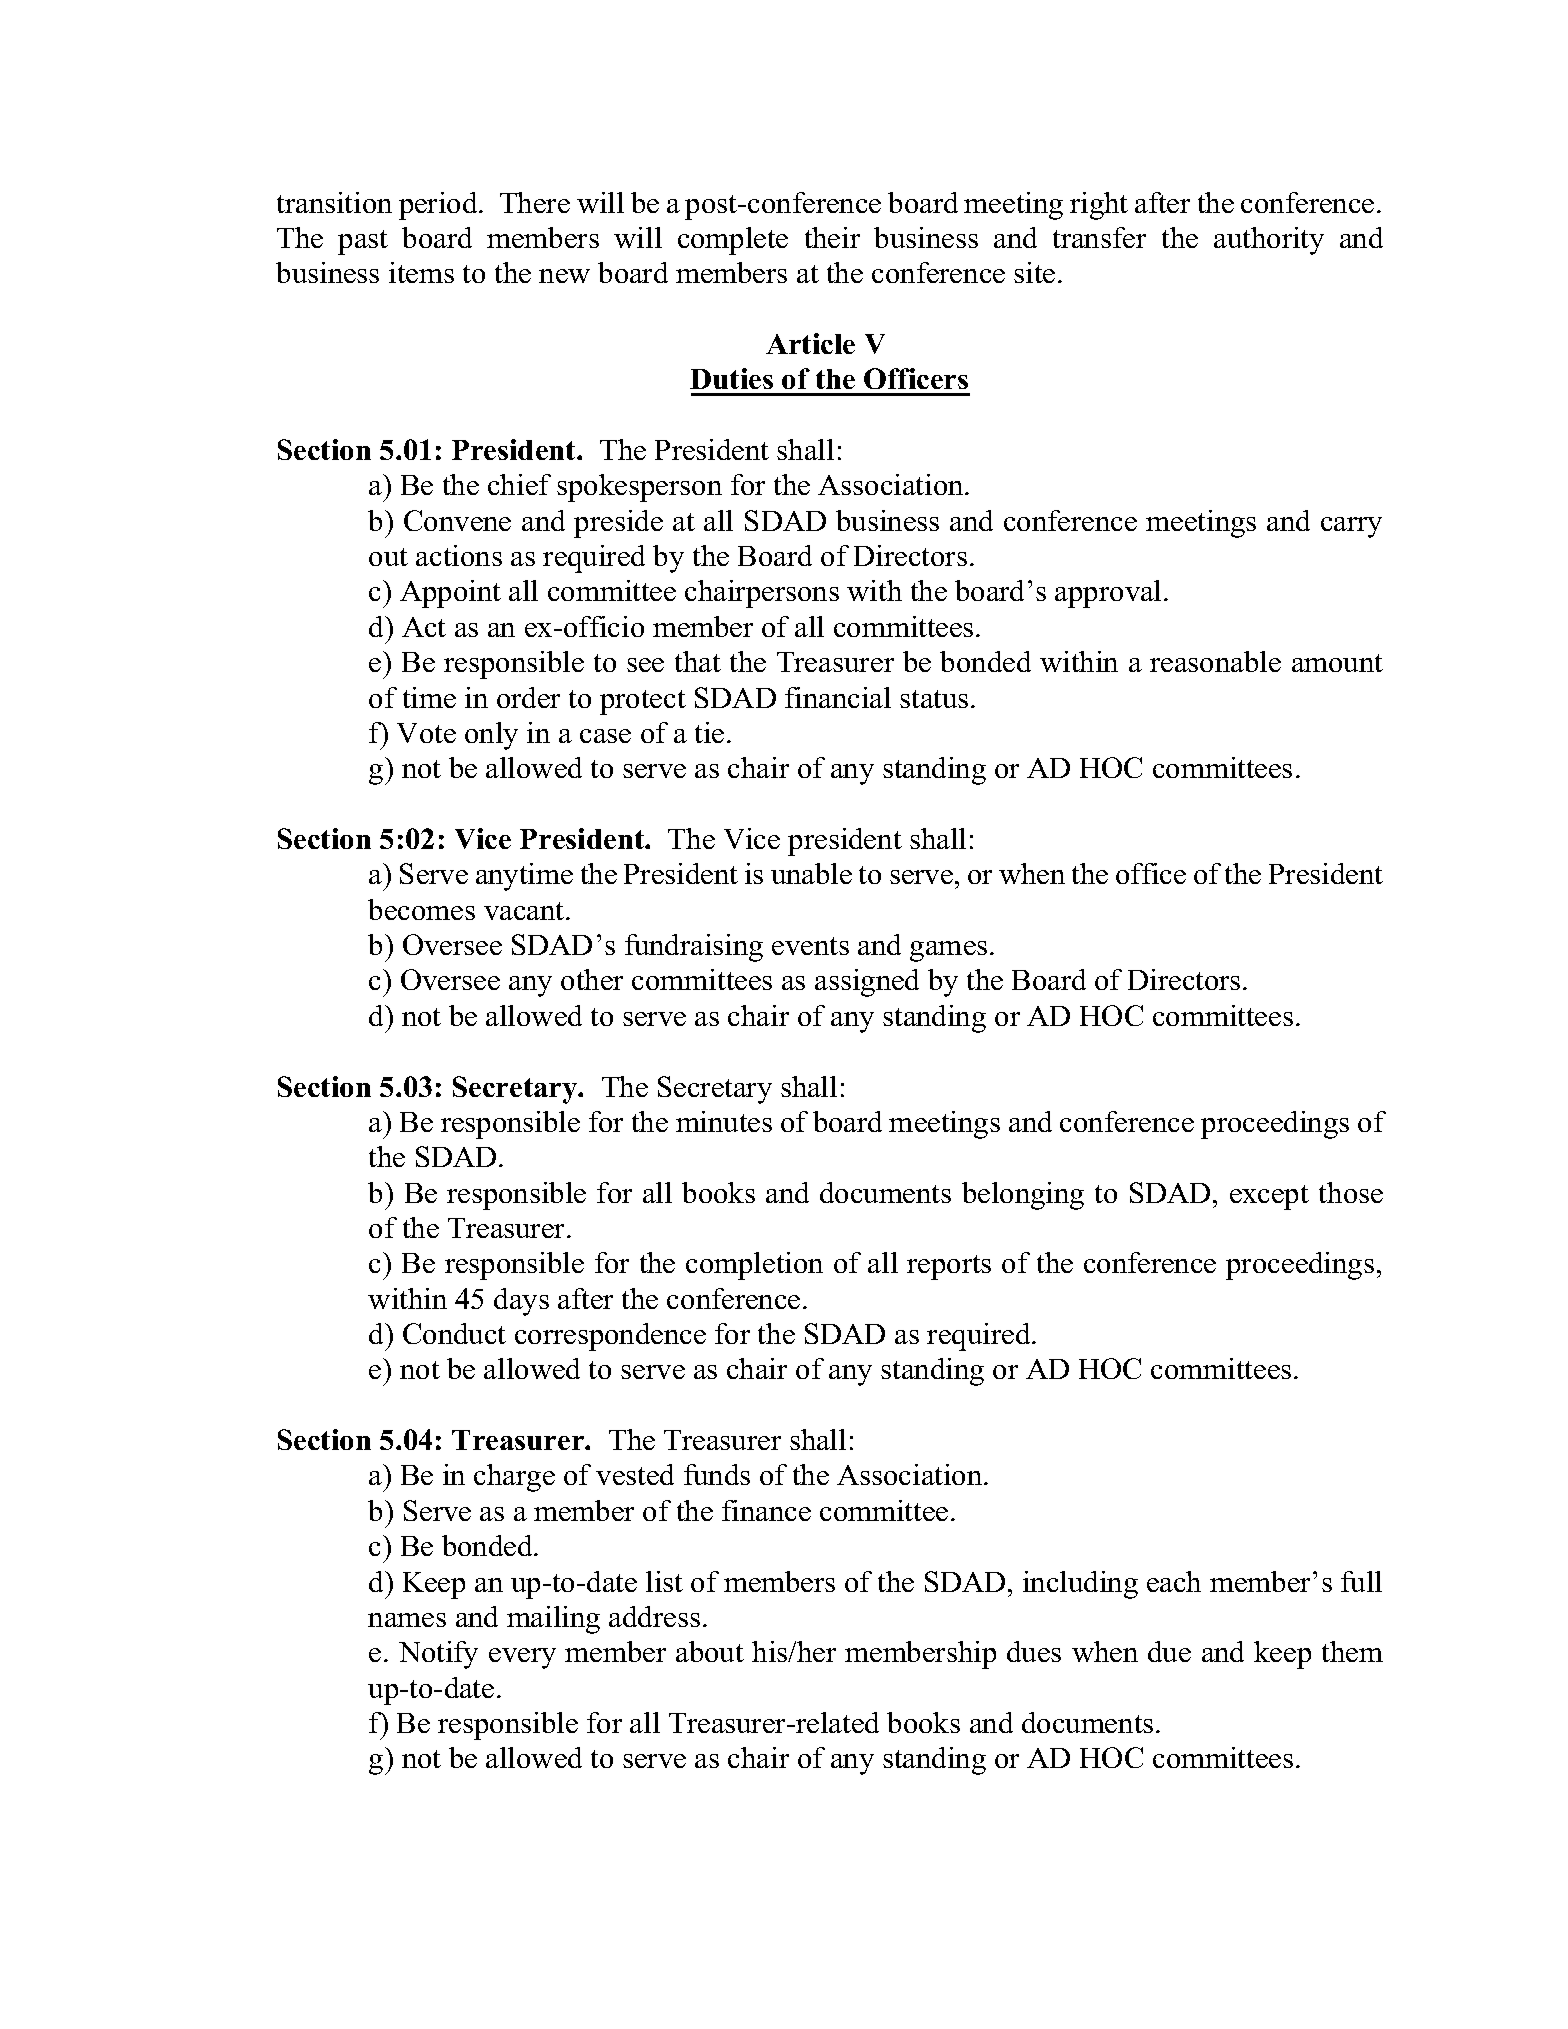 The height and width of the image is (2029, 1568). What do you see at coordinates (426, 733) in the image?
I see `Vote` at bounding box center [426, 733].
